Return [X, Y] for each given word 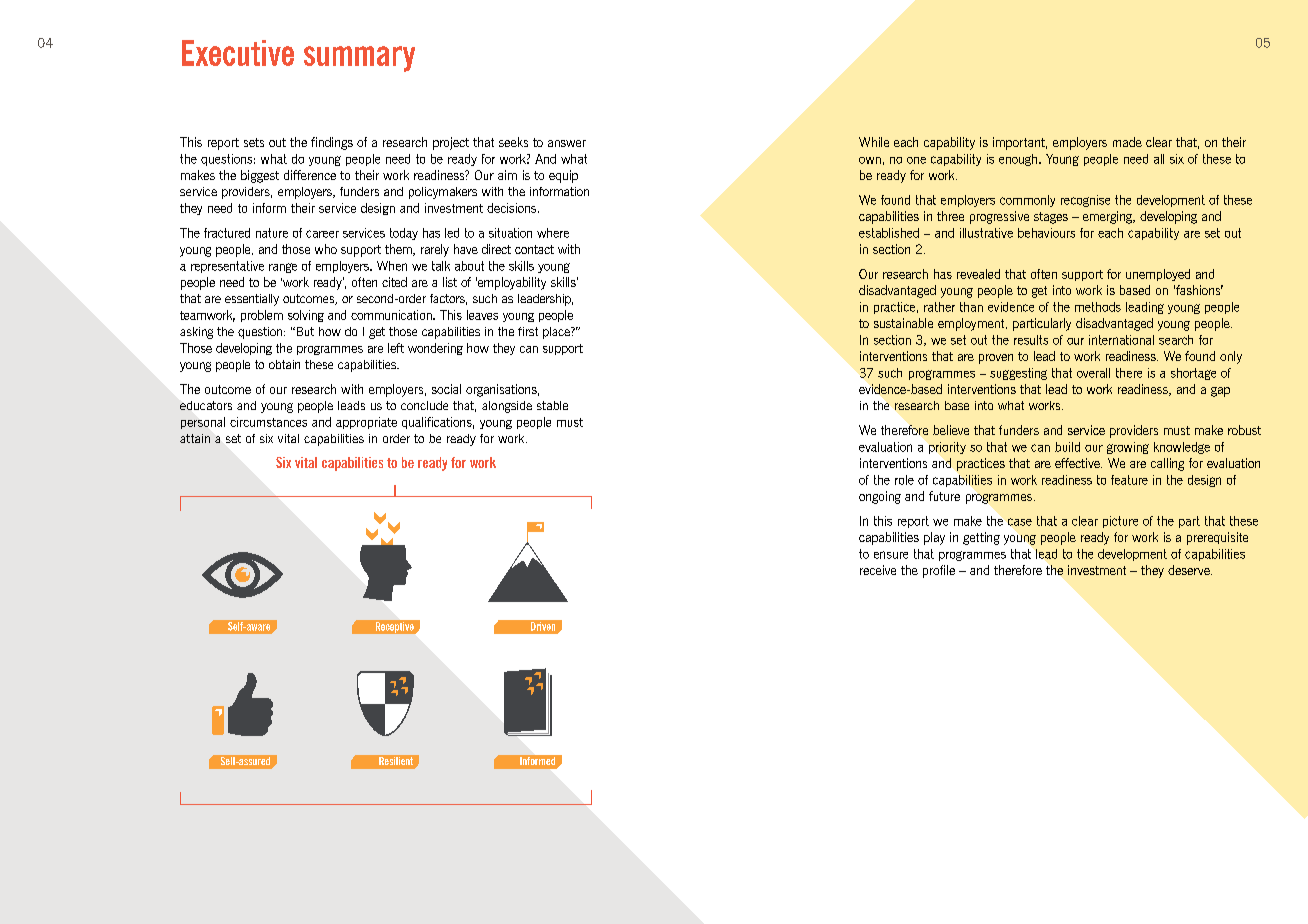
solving [306, 316]
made [1127, 142]
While [874, 142]
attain [195, 438]
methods [1098, 307]
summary [359, 59]
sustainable [903, 323]
